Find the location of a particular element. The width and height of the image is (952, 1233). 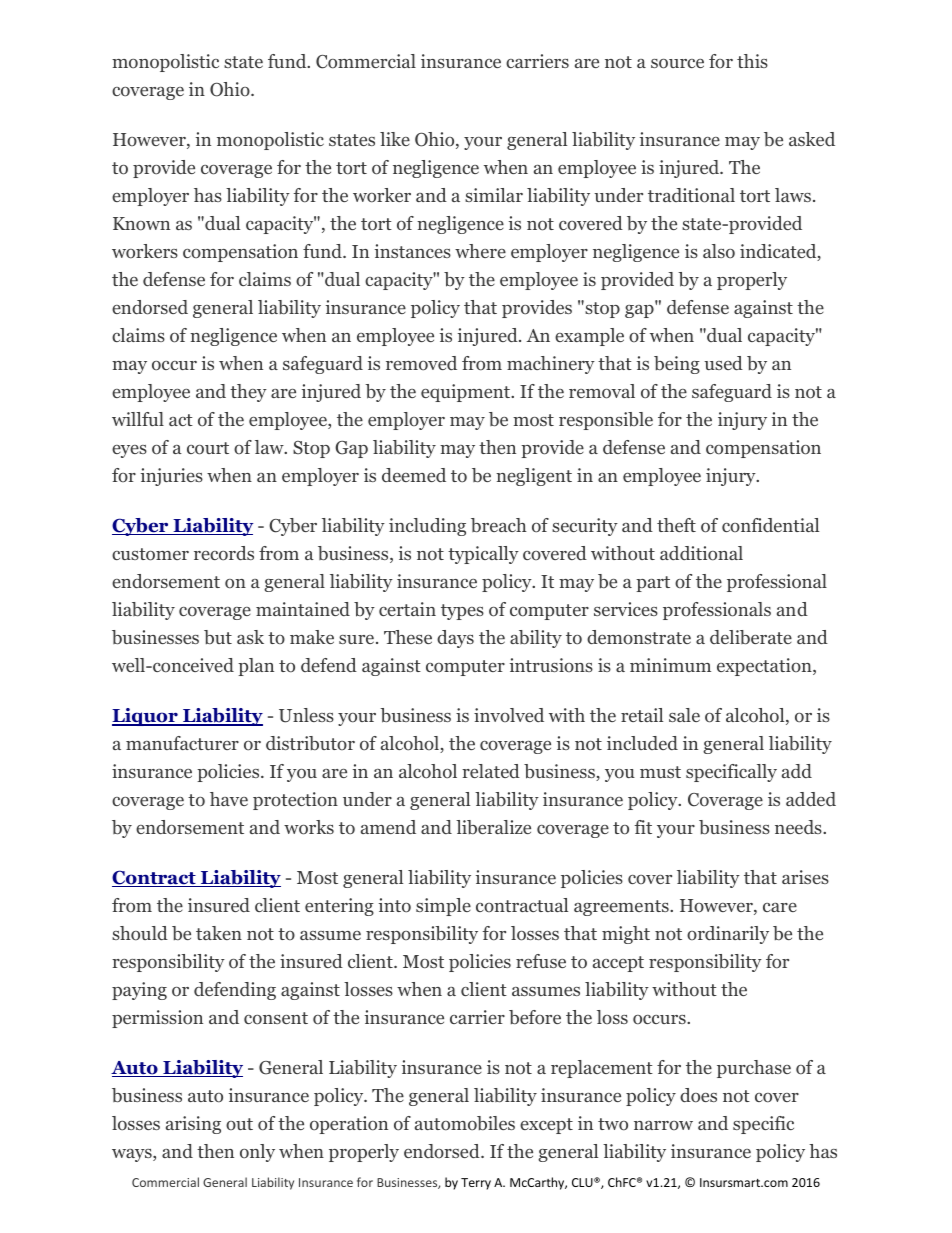

plan is located at coordinates (256, 667).
